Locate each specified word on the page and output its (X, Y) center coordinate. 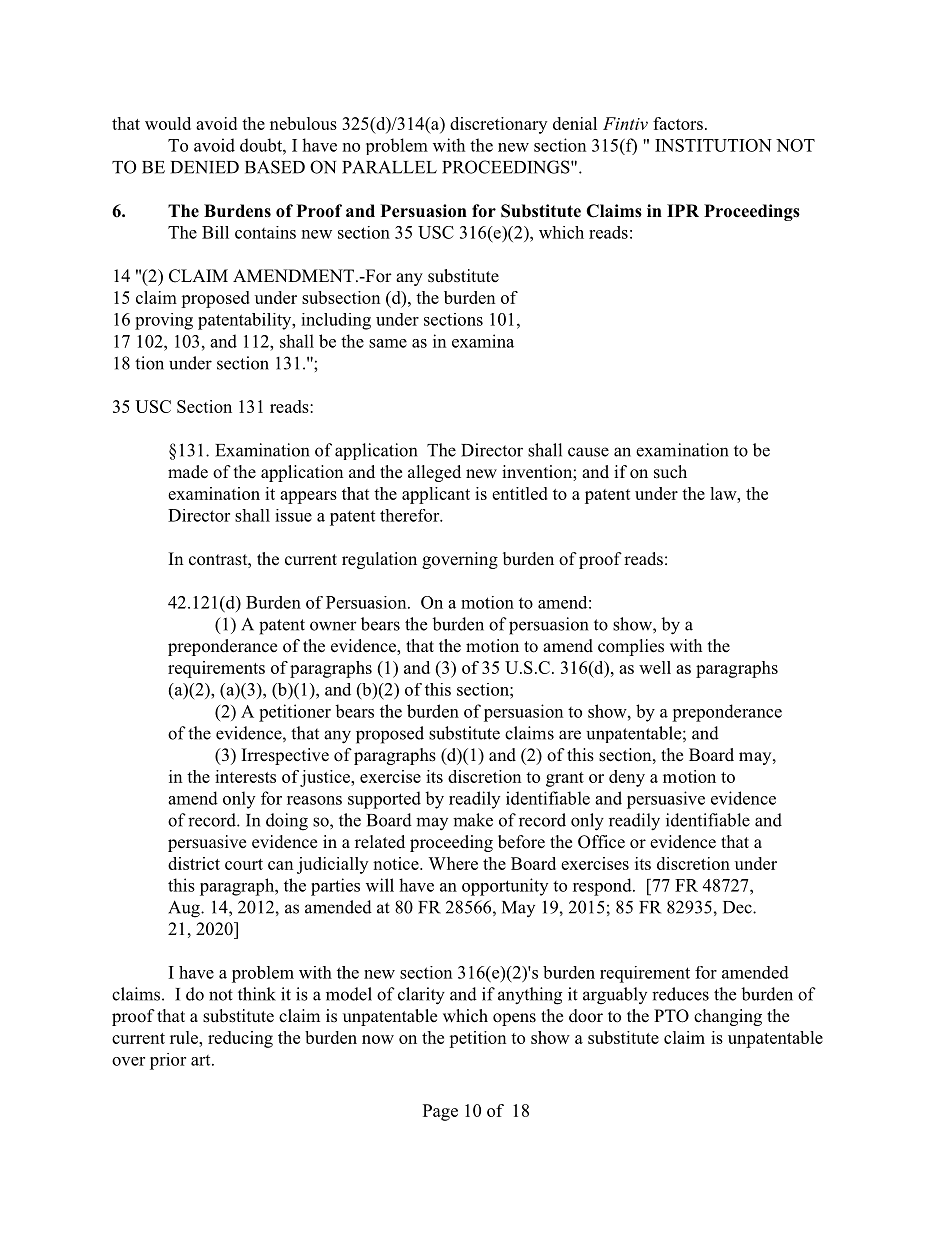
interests (245, 776)
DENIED (205, 167)
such (670, 472)
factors (678, 123)
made (188, 472)
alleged (434, 473)
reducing (240, 1039)
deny (627, 778)
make (473, 820)
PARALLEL (389, 167)
